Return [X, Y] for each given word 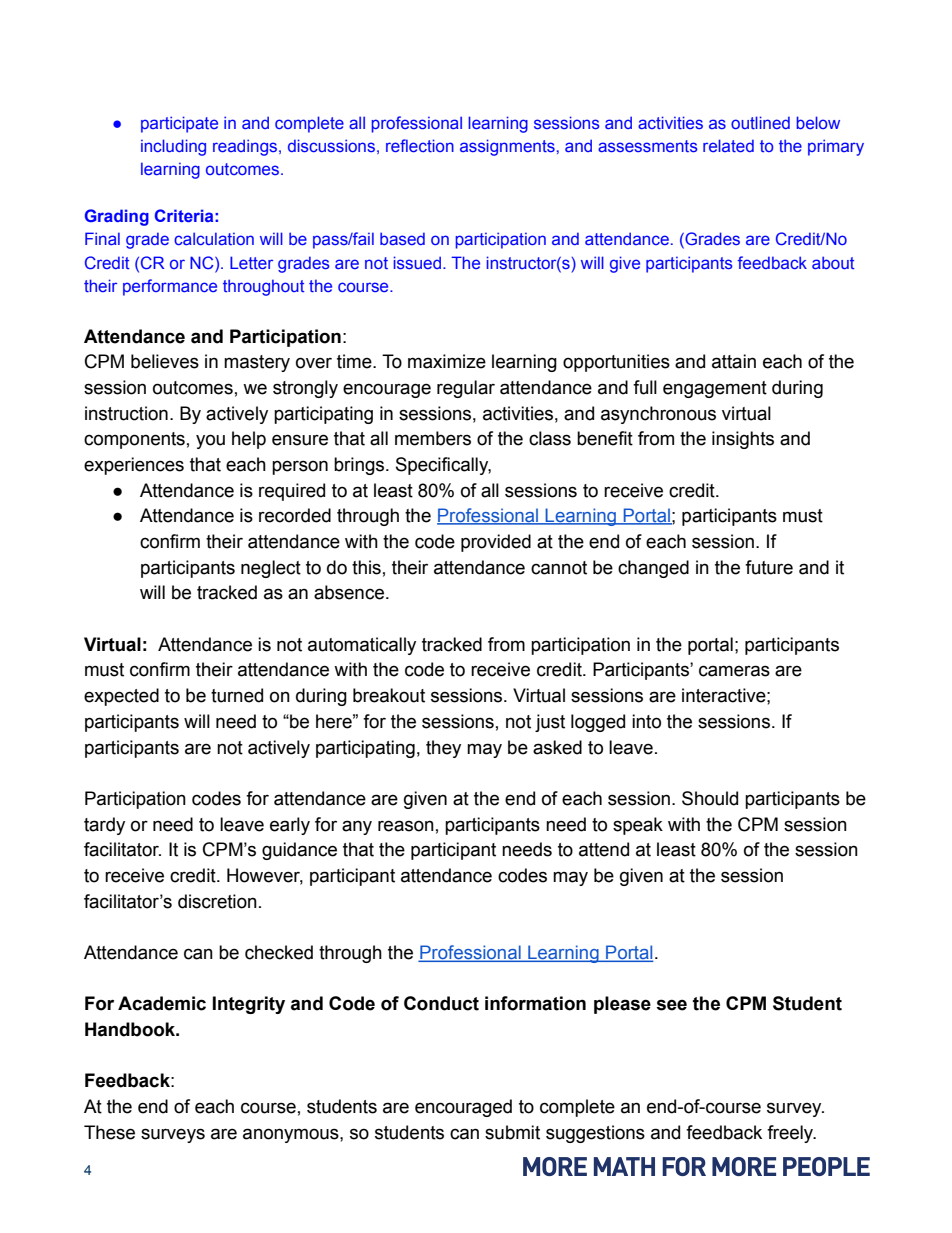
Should [710, 798]
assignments [507, 147]
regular [466, 389]
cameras [734, 671]
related [728, 145]
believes [165, 361]
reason [406, 826]
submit [512, 1132]
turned [237, 695]
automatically [362, 646]
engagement [715, 389]
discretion [217, 901]
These [109, 1132]
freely [791, 1134]
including [173, 147]
